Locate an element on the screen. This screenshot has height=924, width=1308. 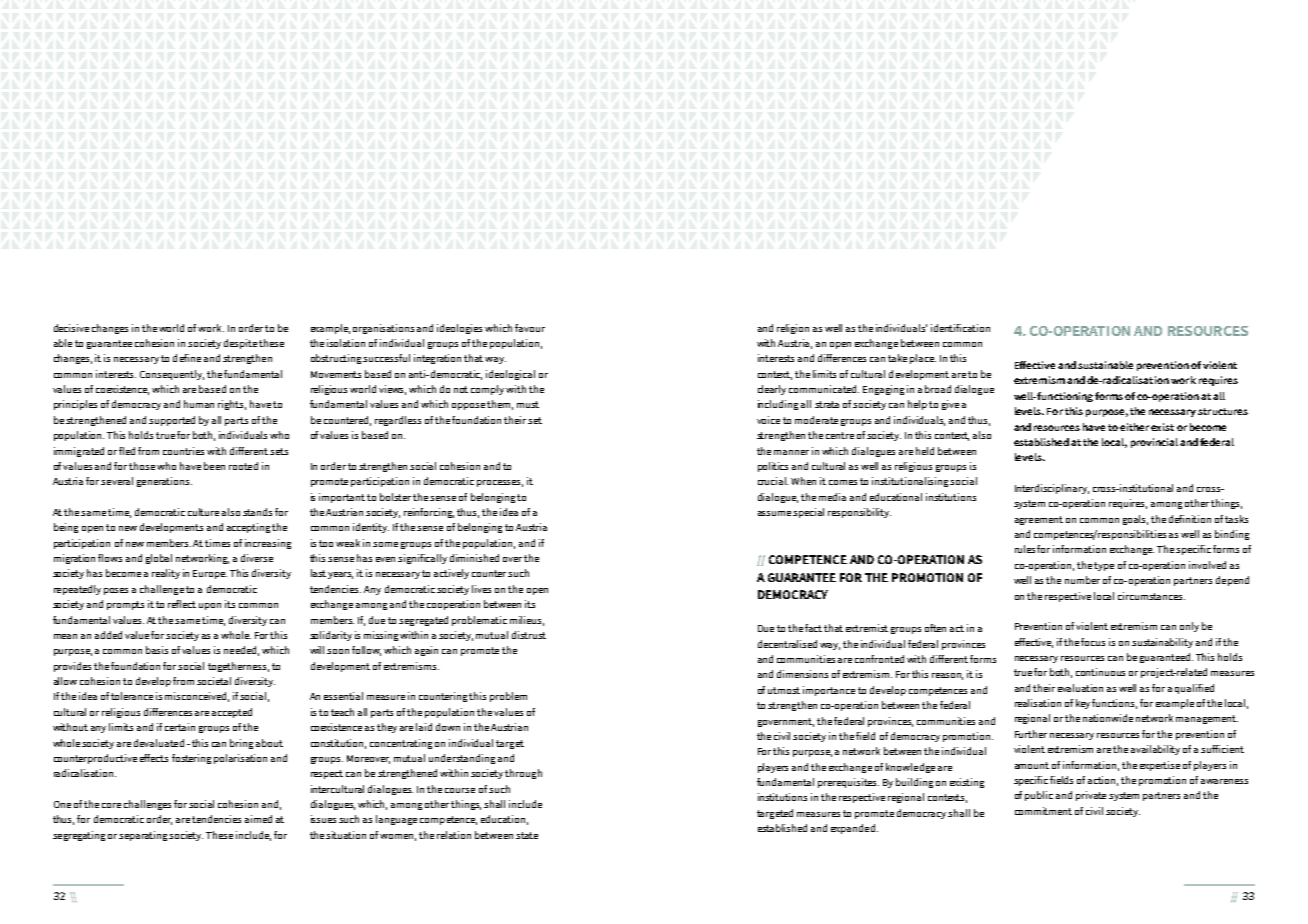
aimed is located at coordinates (258, 819).
